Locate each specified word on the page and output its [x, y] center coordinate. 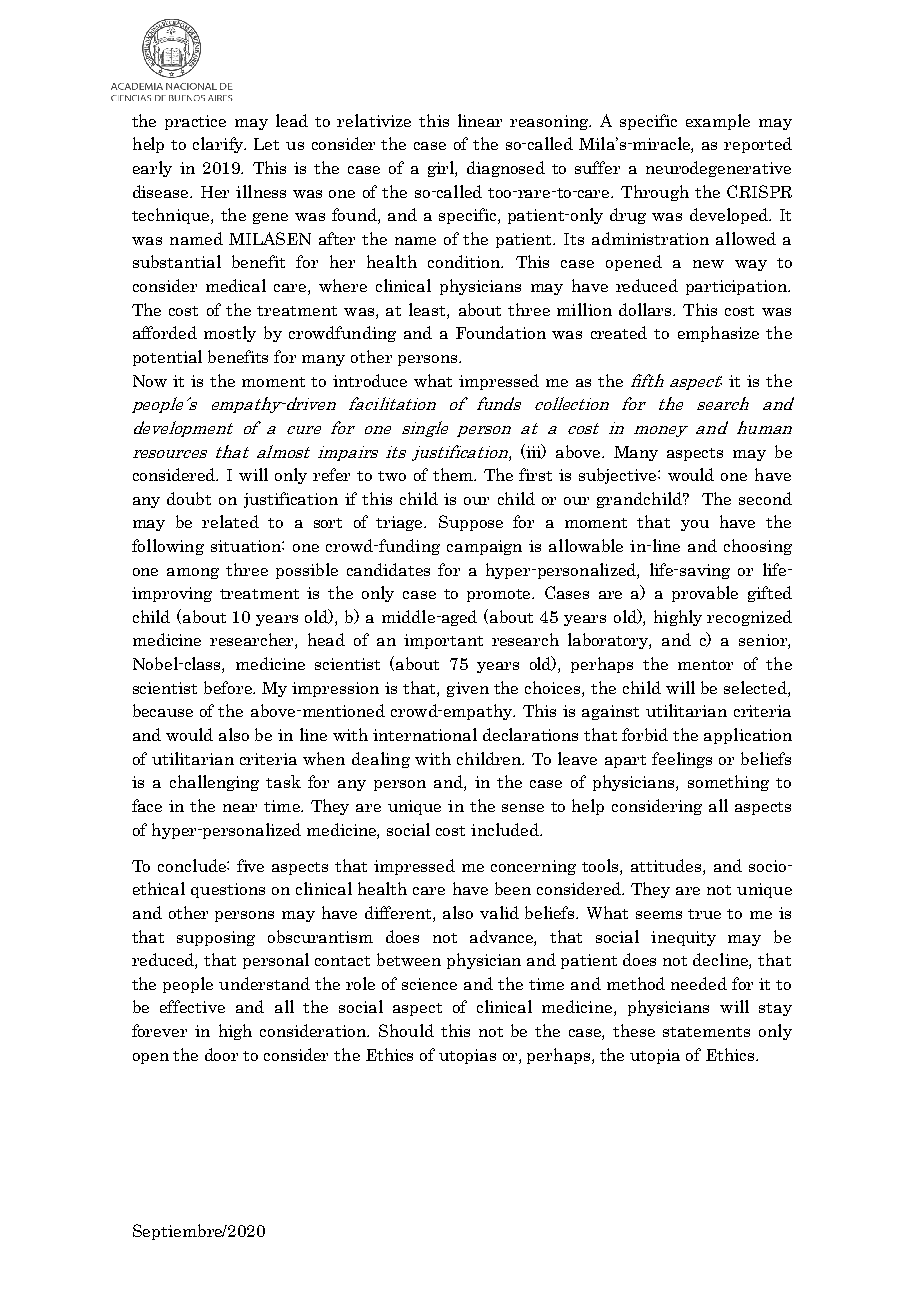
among [193, 573]
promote [500, 595]
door [221, 1054]
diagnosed [506, 169]
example [718, 122]
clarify [219, 145]
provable [705, 594]
